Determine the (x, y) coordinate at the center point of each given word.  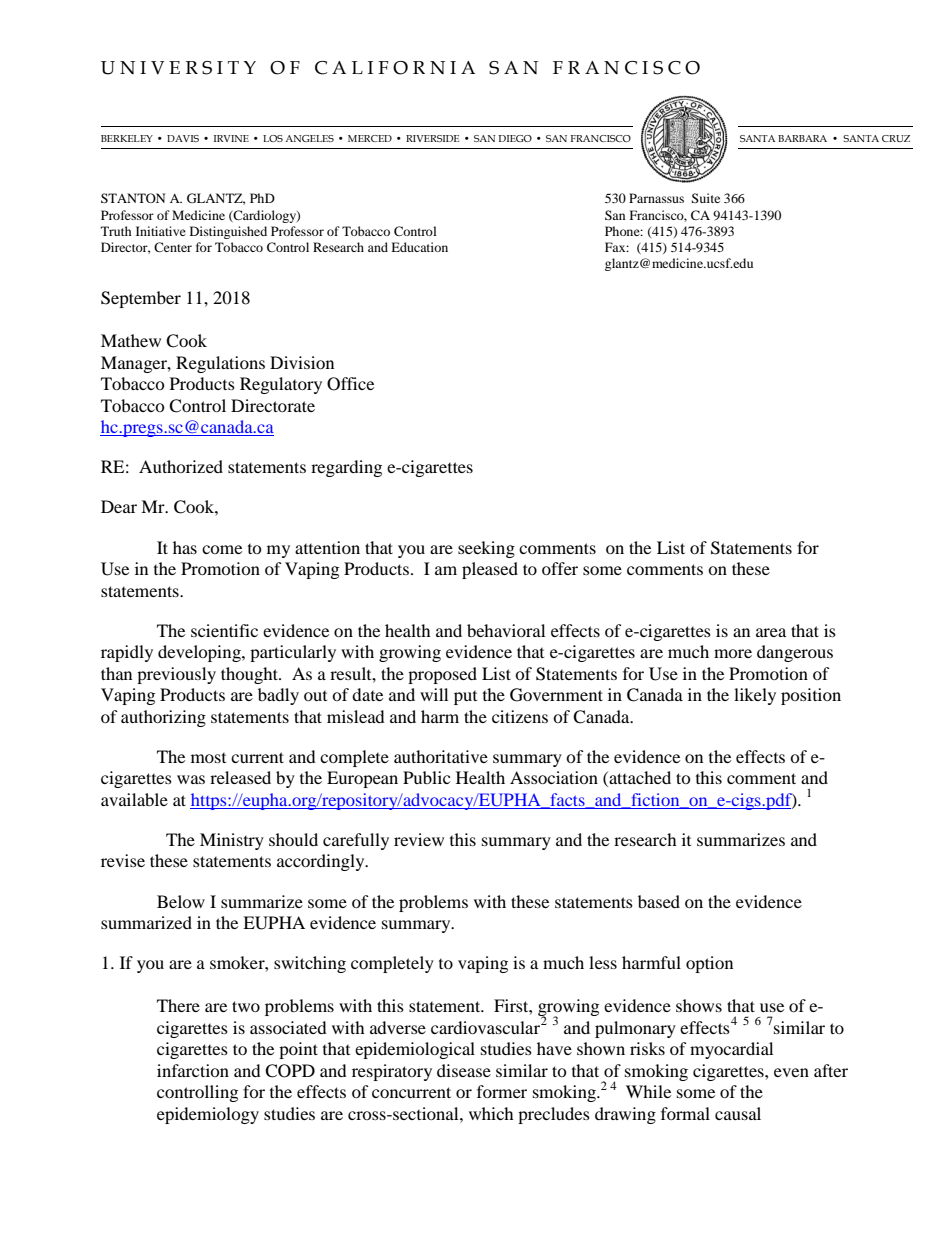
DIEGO (515, 138)
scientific (224, 630)
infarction (193, 1070)
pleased (490, 570)
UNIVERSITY (178, 68)
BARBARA (802, 138)
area (771, 632)
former (502, 1091)
